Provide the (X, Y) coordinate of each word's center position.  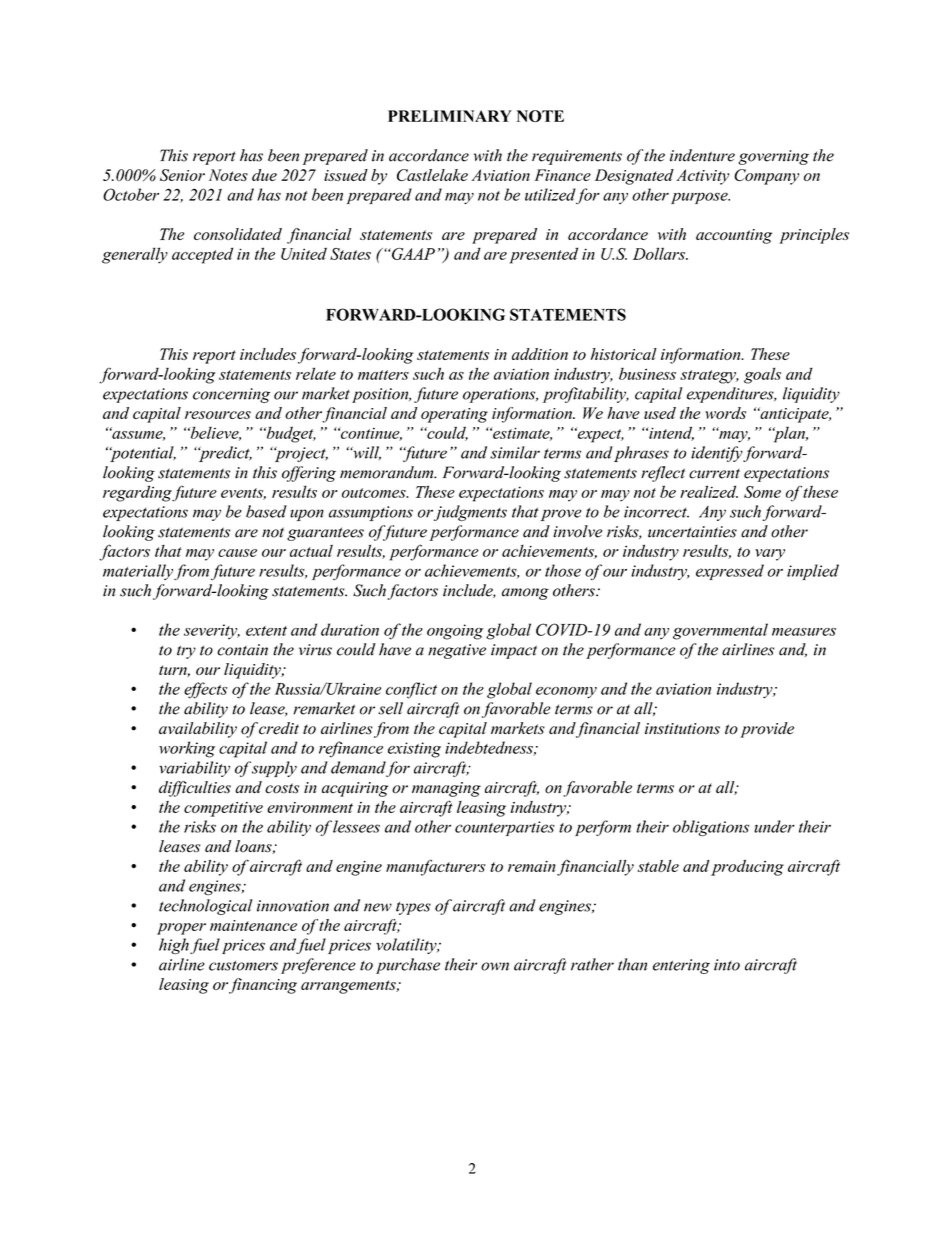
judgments (470, 513)
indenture (702, 155)
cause (237, 553)
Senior (182, 175)
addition (540, 354)
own (495, 966)
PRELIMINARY (450, 116)
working (187, 749)
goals (762, 375)
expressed (730, 572)
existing (414, 750)
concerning (231, 395)
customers (243, 966)
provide (767, 730)
